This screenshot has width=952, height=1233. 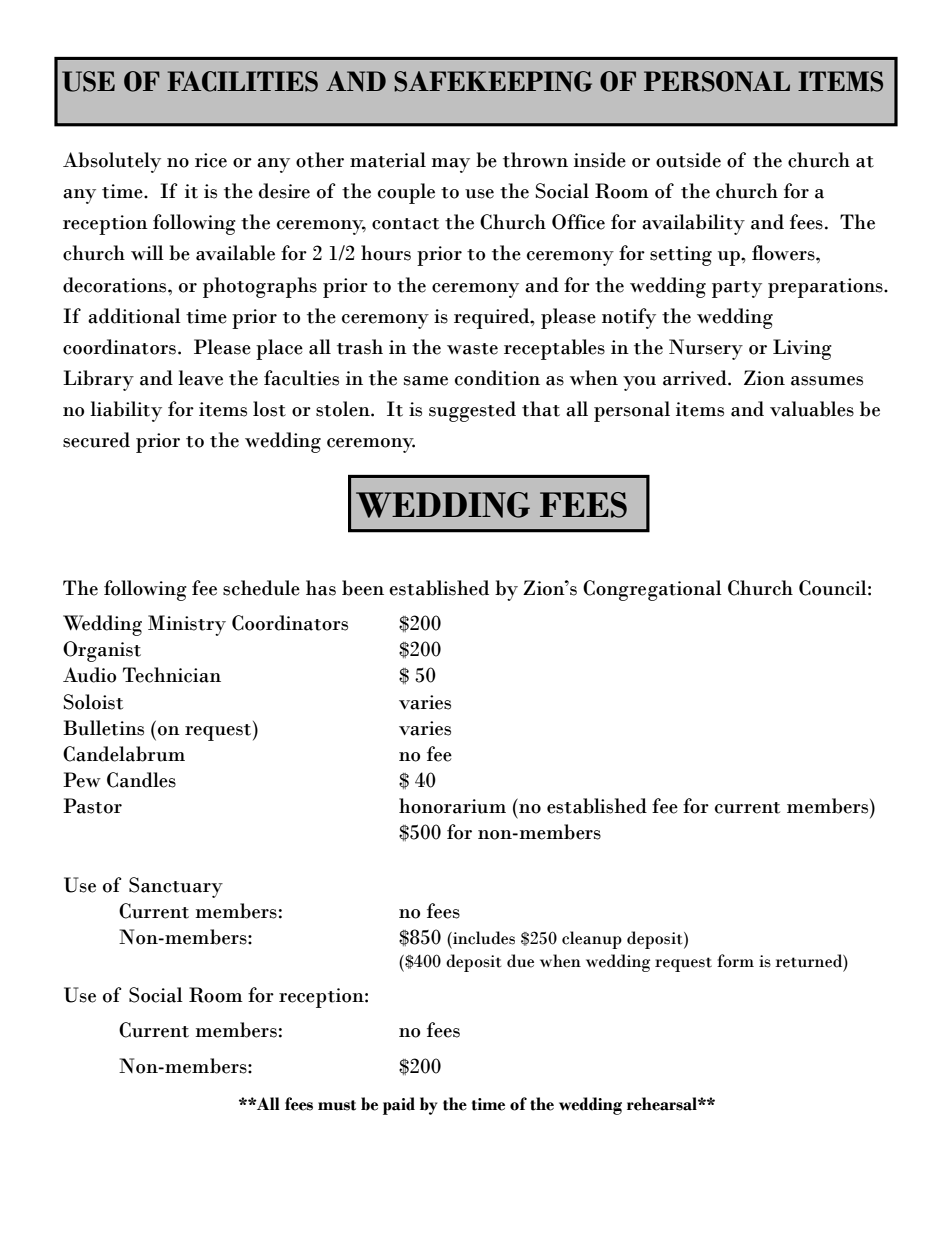 I want to click on form, so click(x=735, y=961).
